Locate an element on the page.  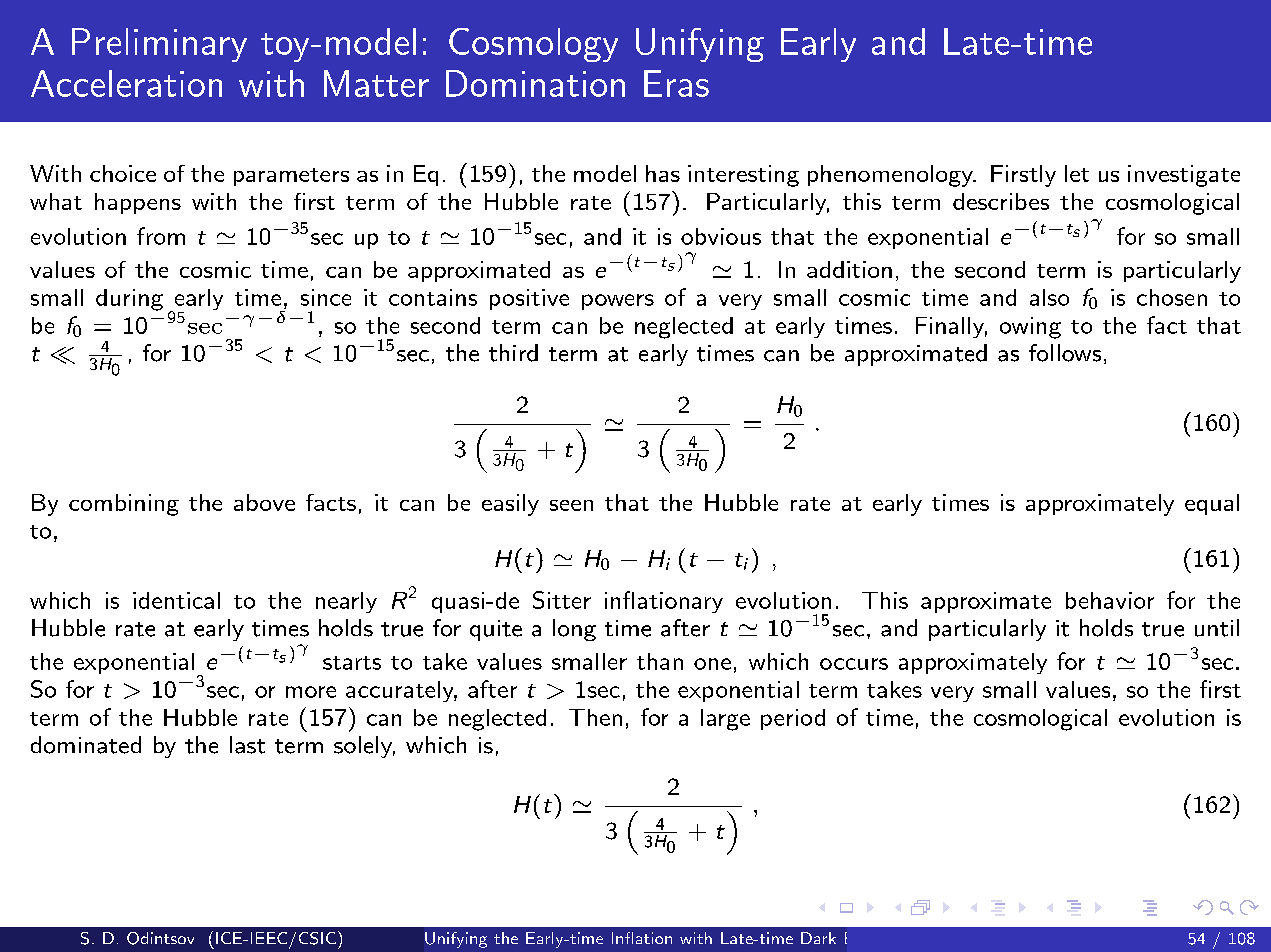
Eras is located at coordinates (676, 83).
